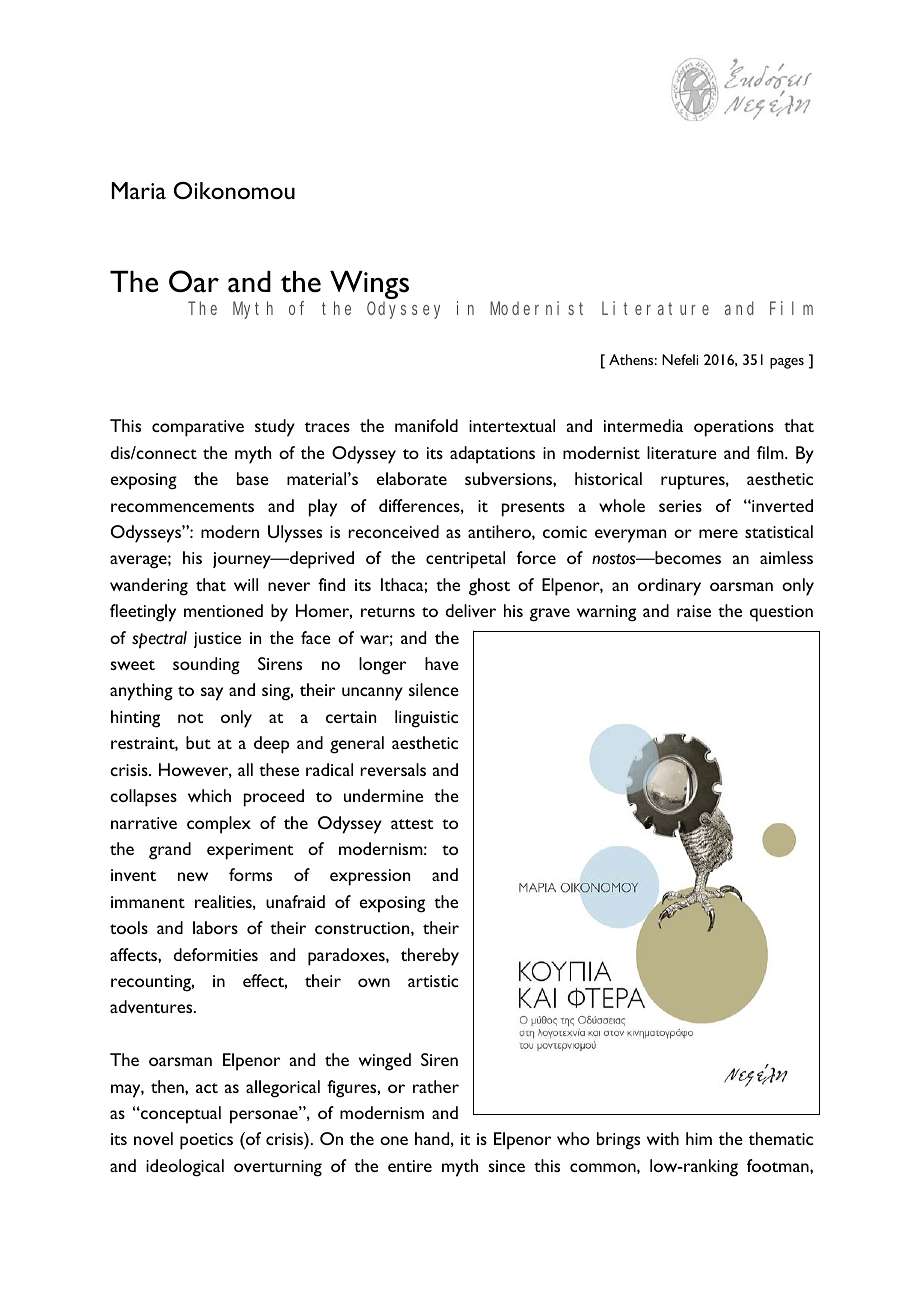  Describe the element at coordinates (215, 927) in the screenshot. I see `labors` at that location.
